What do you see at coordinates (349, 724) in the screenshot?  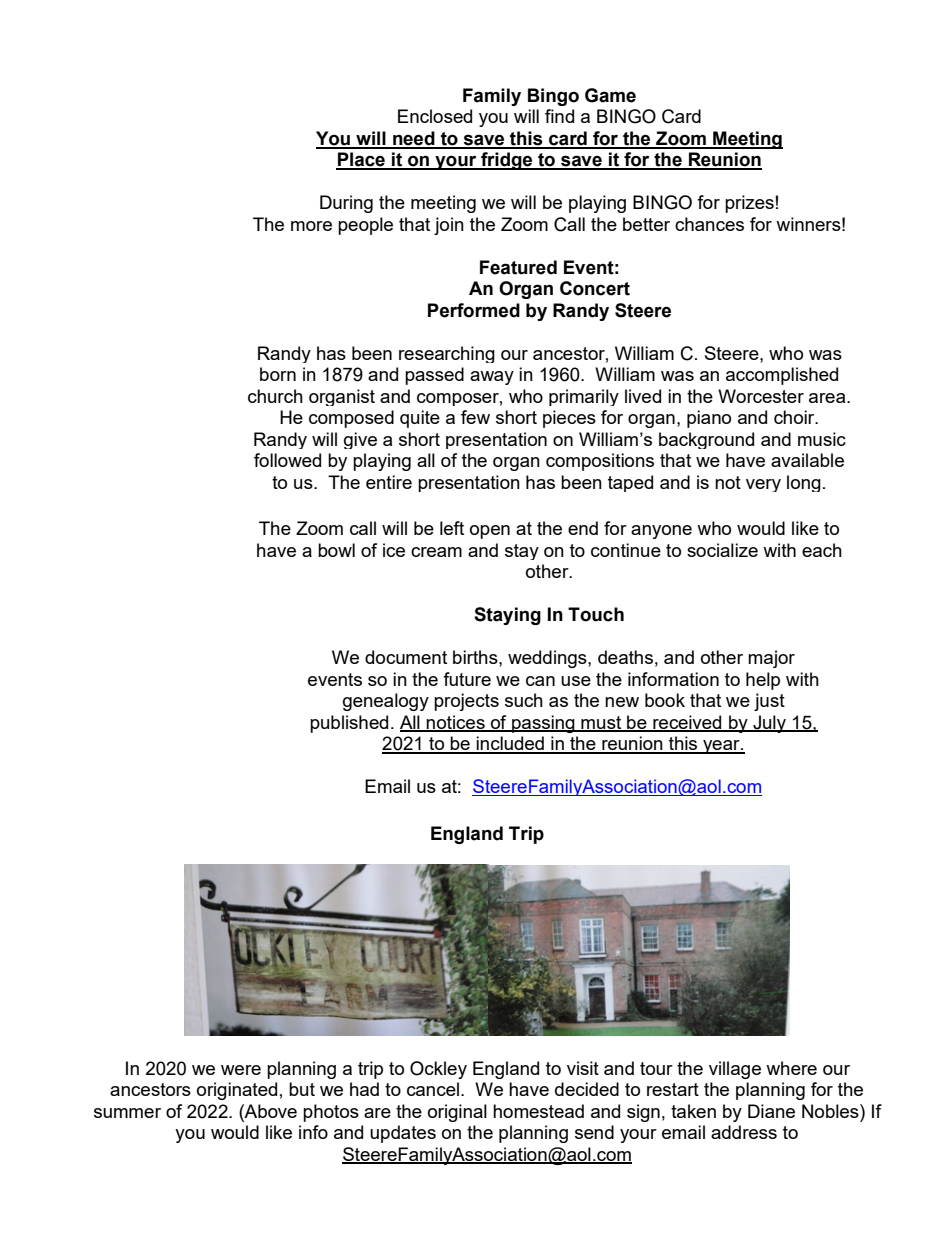 I see `published` at bounding box center [349, 724].
